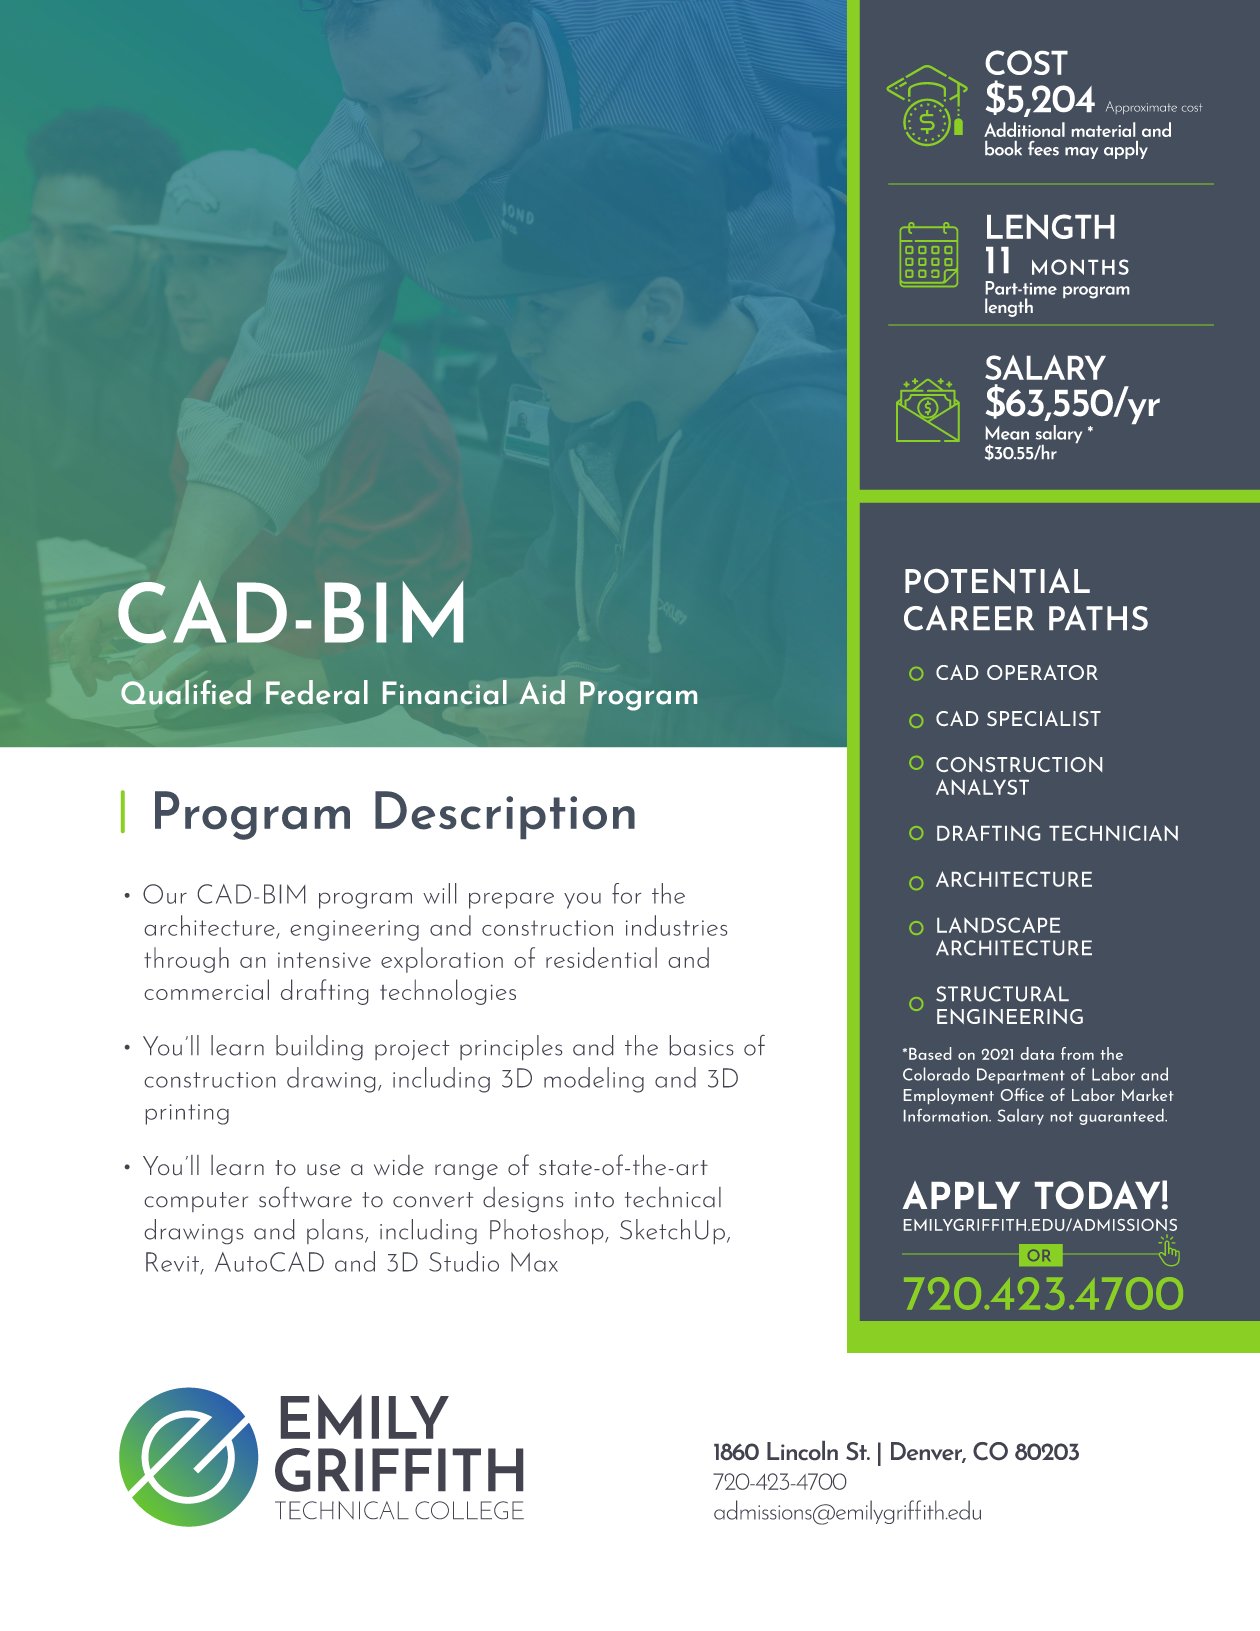 The height and width of the image is (1631, 1260). I want to click on Revit, so click(173, 1263).
